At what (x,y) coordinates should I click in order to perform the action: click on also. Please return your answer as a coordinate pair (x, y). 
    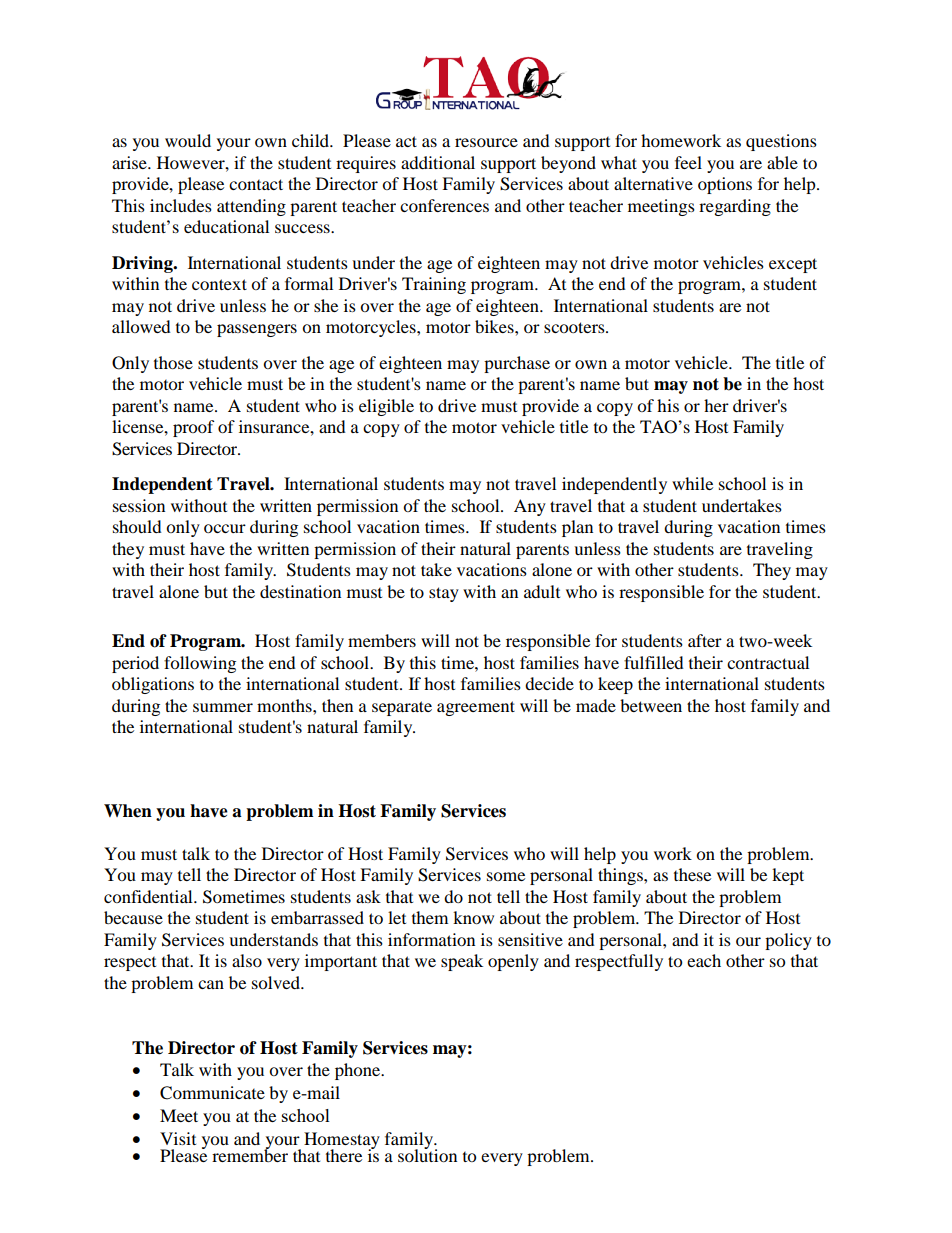
    Looking at the image, I should click on (247, 960).
